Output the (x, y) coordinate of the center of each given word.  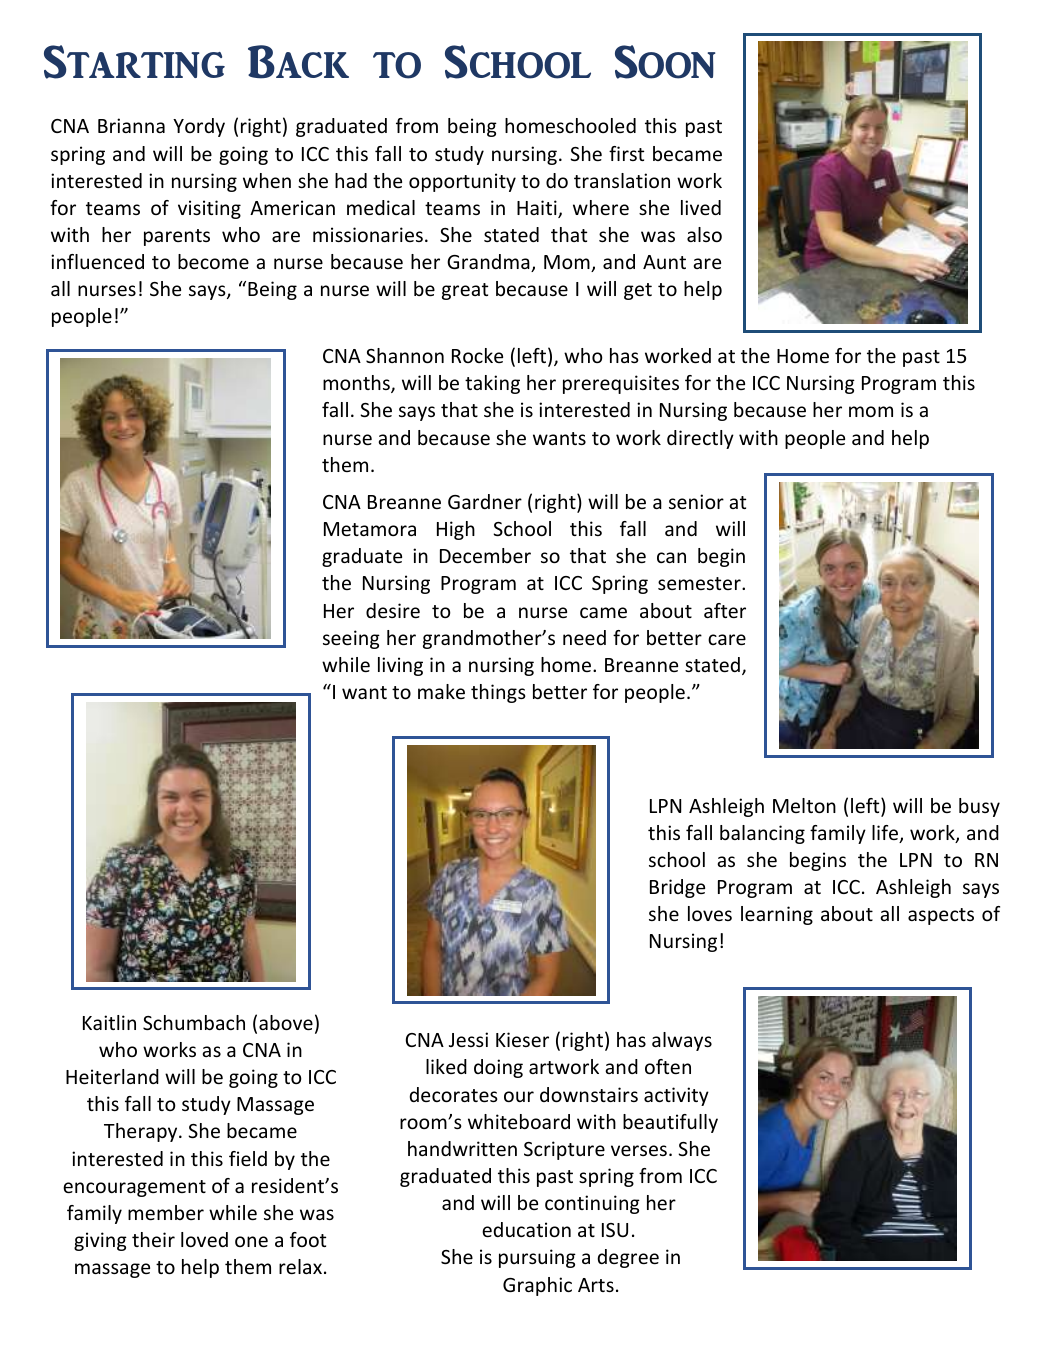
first (626, 153)
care (727, 639)
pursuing (537, 1258)
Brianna (131, 125)
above (286, 1022)
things (498, 693)
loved (204, 1239)
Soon (665, 62)
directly (700, 439)
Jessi (468, 1039)
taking (492, 384)
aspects (941, 916)
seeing (351, 639)
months (357, 384)
